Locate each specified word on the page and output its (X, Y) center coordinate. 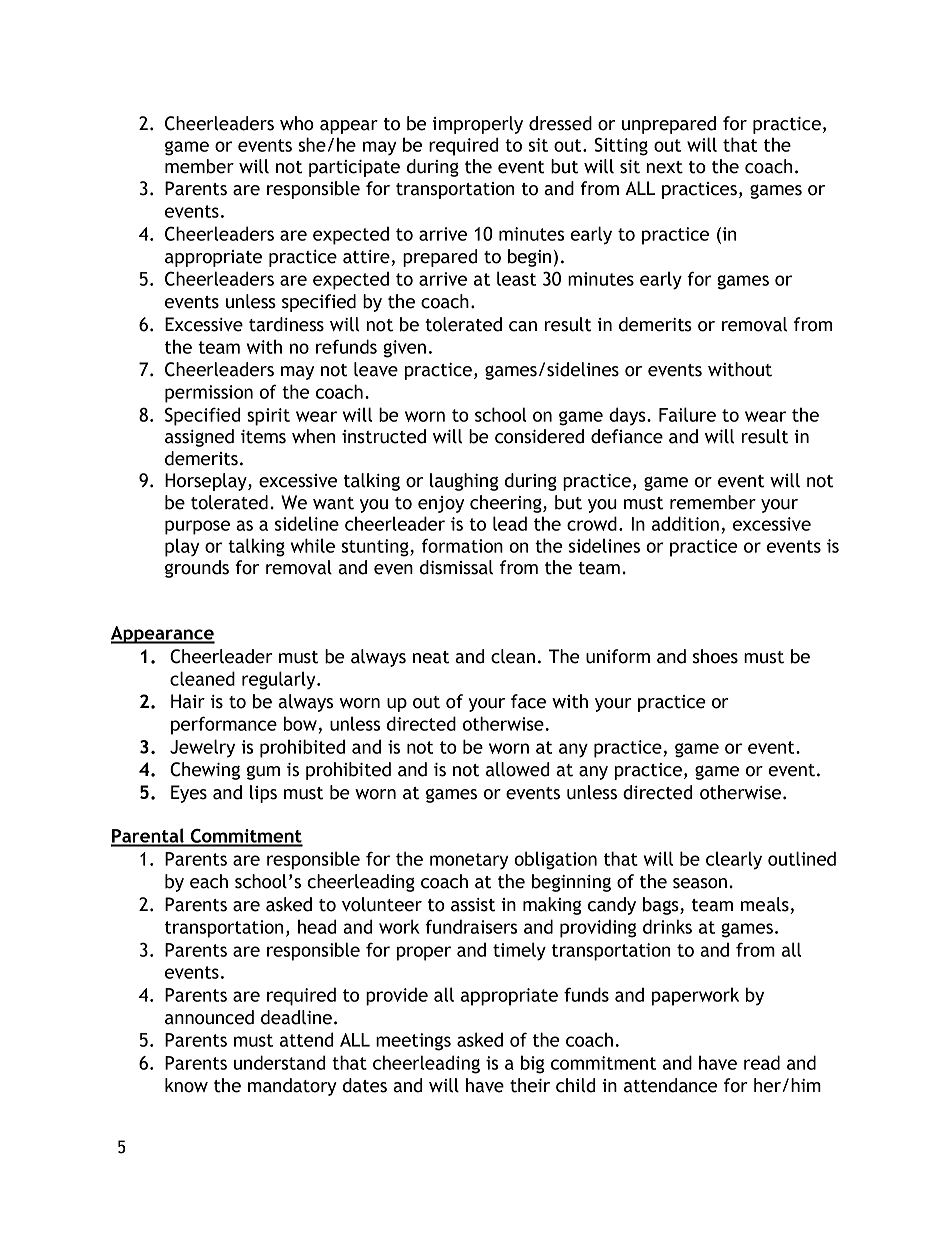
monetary (469, 861)
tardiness (286, 324)
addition (685, 523)
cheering (507, 504)
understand (279, 1062)
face (528, 701)
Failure (687, 414)
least (516, 278)
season (700, 883)
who (297, 123)
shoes (715, 656)
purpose (197, 527)
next (665, 167)
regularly (280, 680)
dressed (560, 123)
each (209, 881)
